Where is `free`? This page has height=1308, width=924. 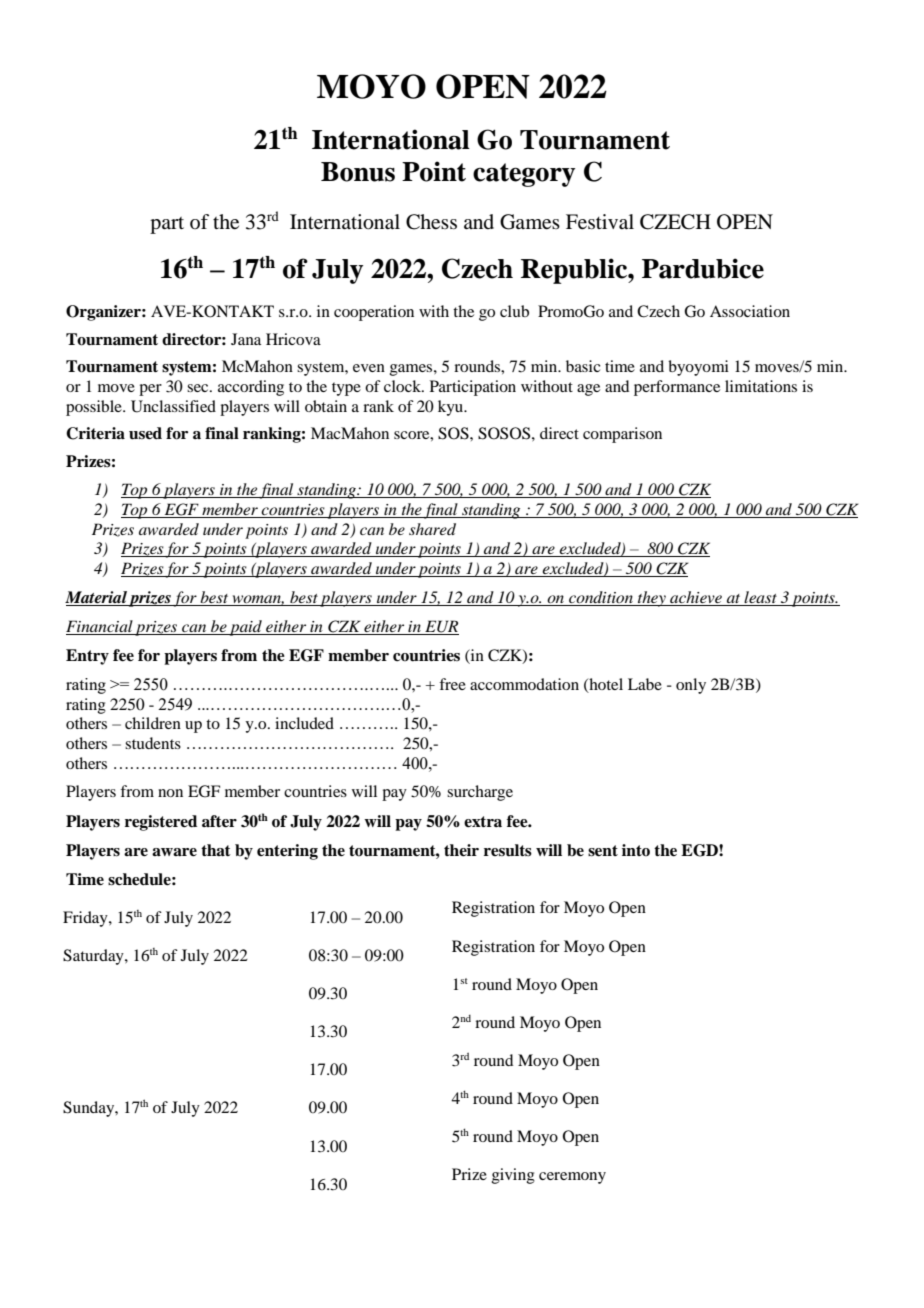
free is located at coordinates (452, 684).
